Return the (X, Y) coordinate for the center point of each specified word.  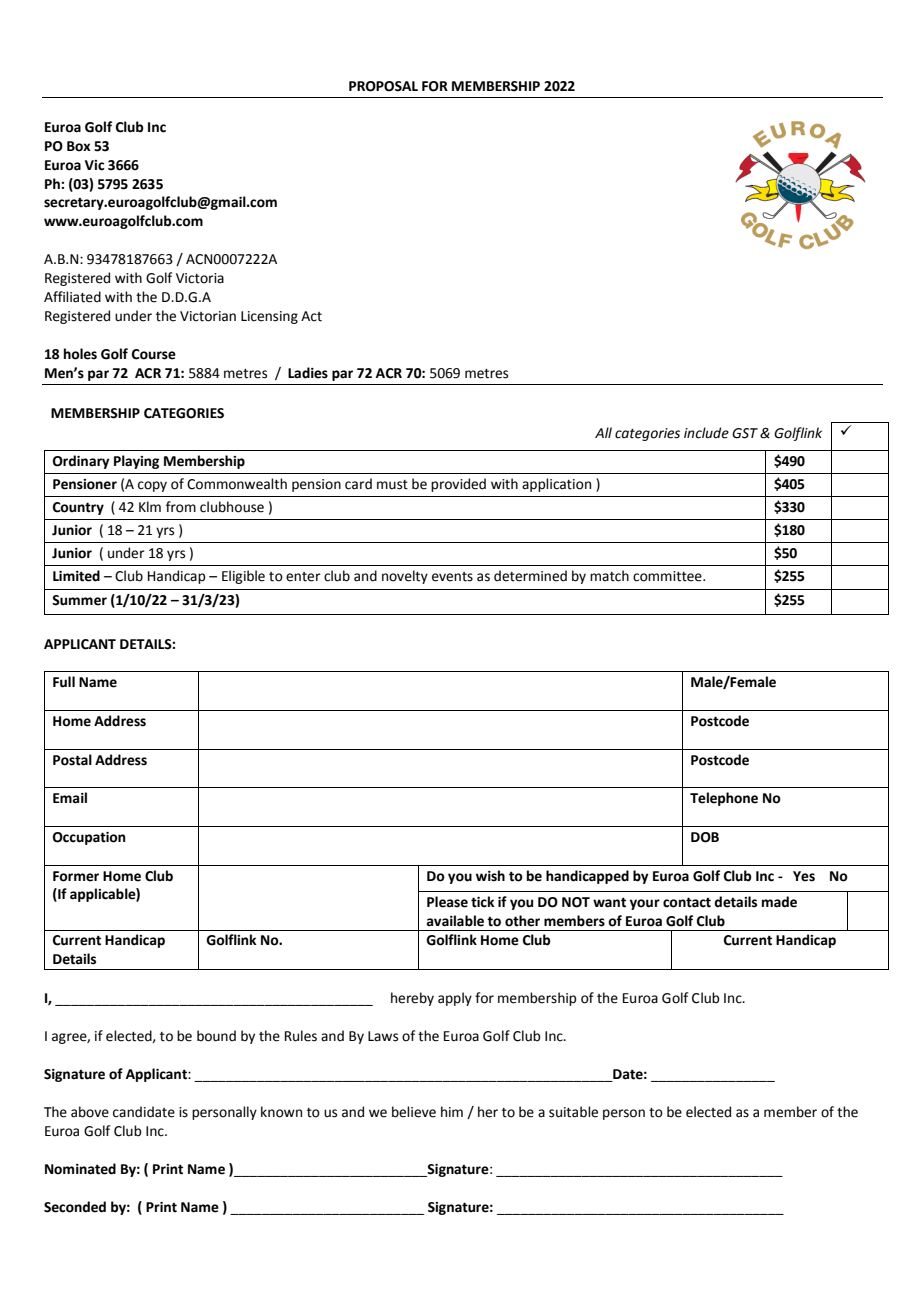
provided (458, 485)
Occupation (89, 838)
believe (414, 1112)
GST (745, 433)
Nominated (80, 1169)
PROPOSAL (383, 86)
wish (490, 876)
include (706, 433)
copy (152, 486)
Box (79, 146)
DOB (705, 837)
